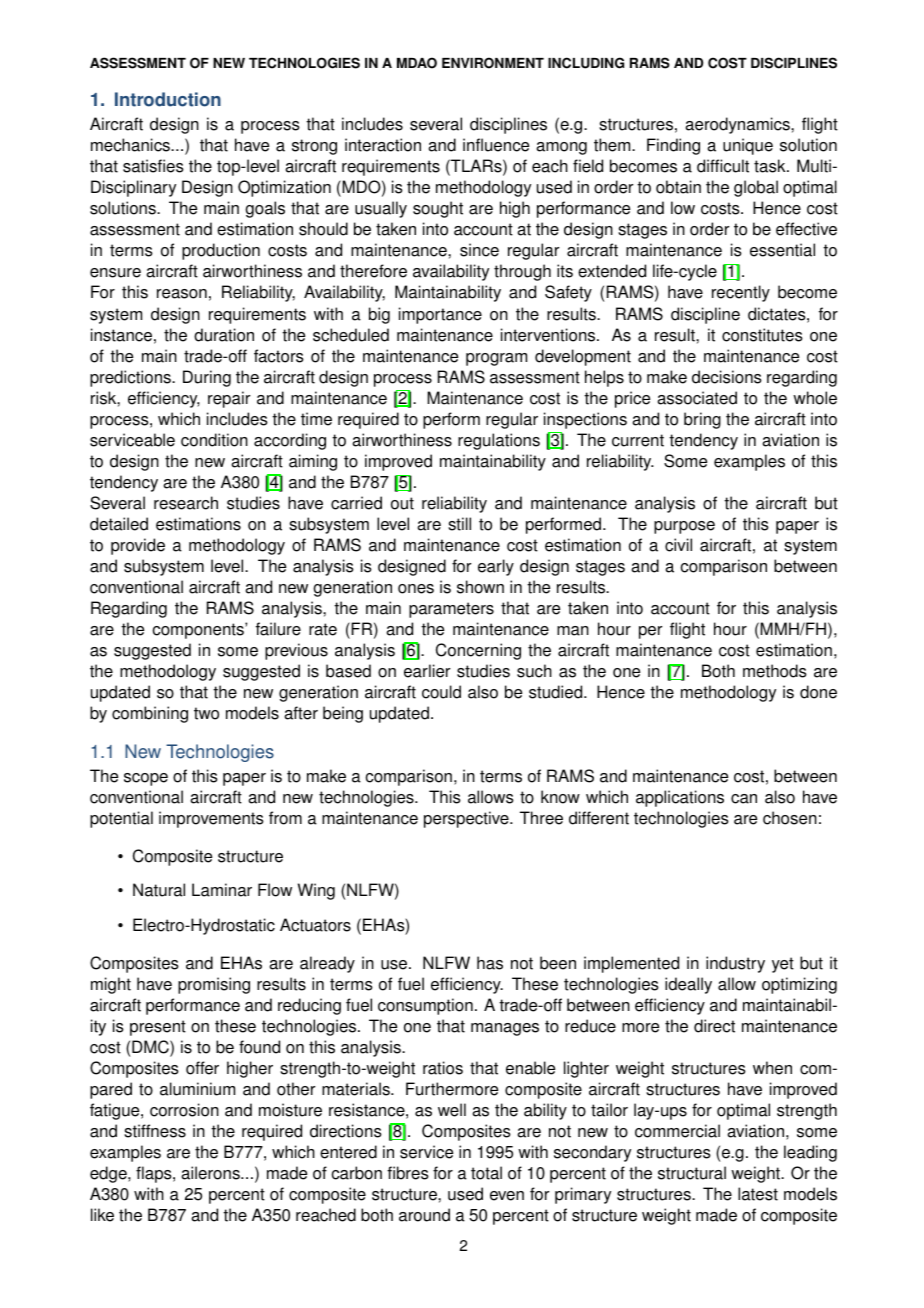 The image size is (924, 1308). What do you see at coordinates (744, 799) in the image?
I see `can` at bounding box center [744, 799].
